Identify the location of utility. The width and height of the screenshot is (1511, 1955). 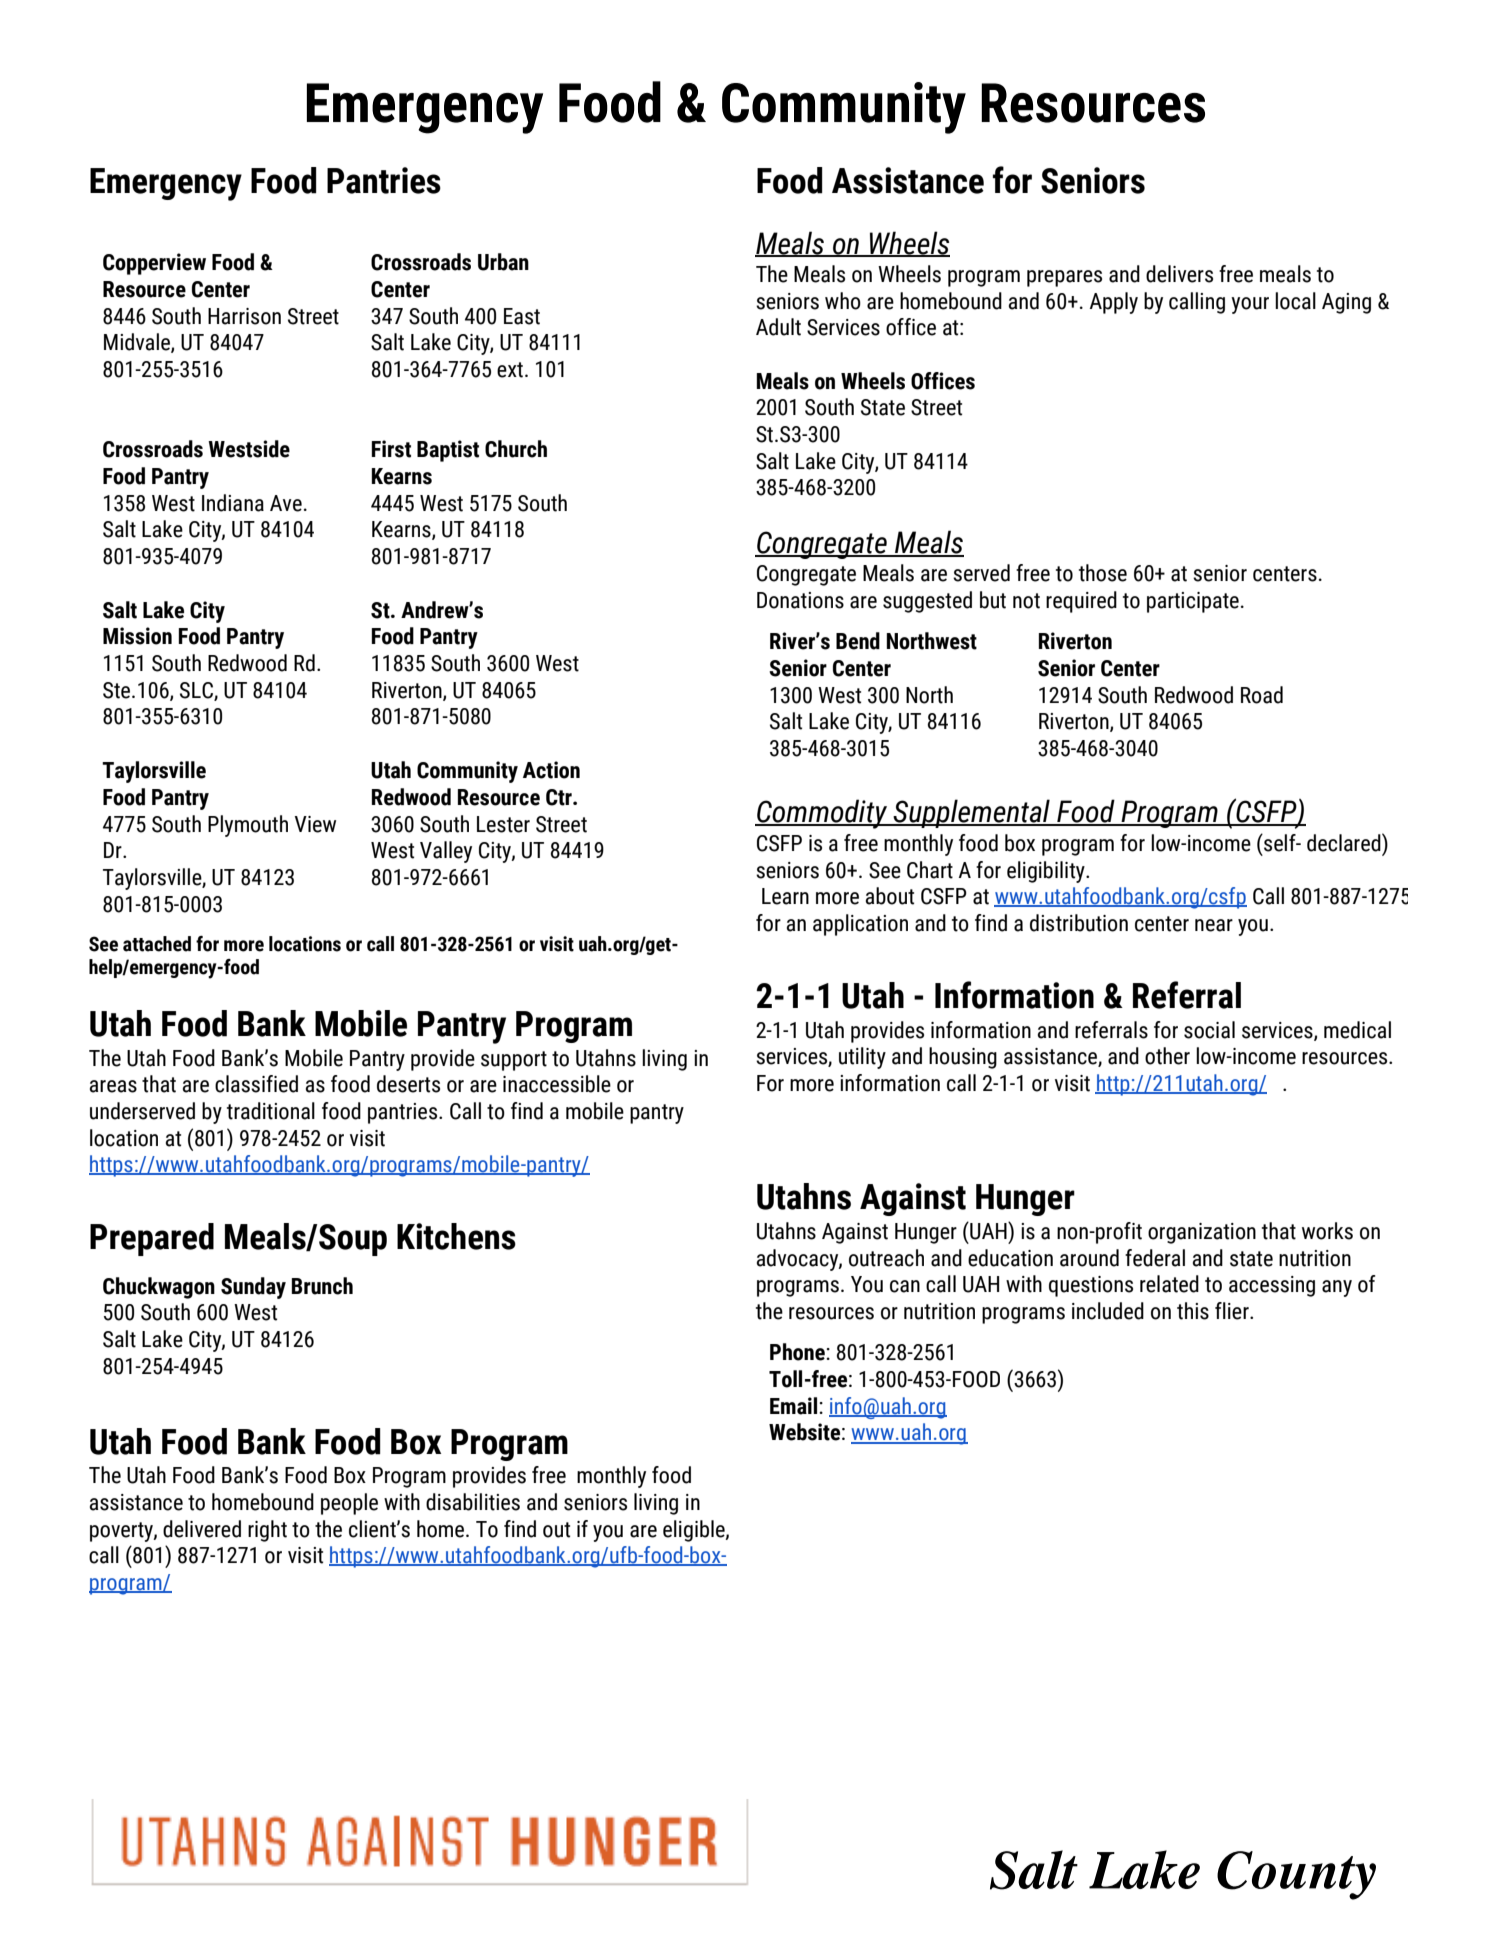
(862, 1058).
